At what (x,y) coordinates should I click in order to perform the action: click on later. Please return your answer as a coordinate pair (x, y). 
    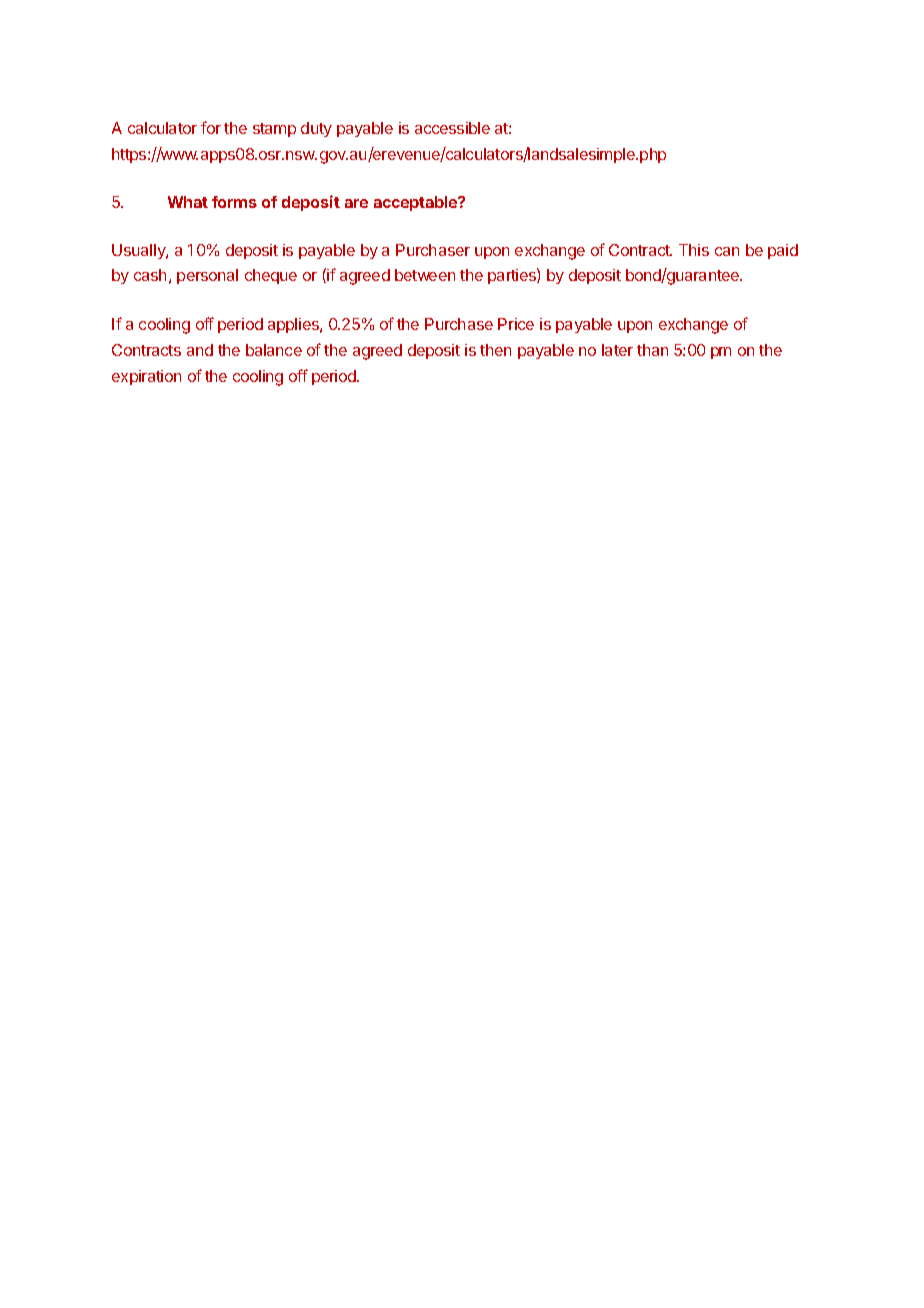
    Looking at the image, I should click on (617, 350).
